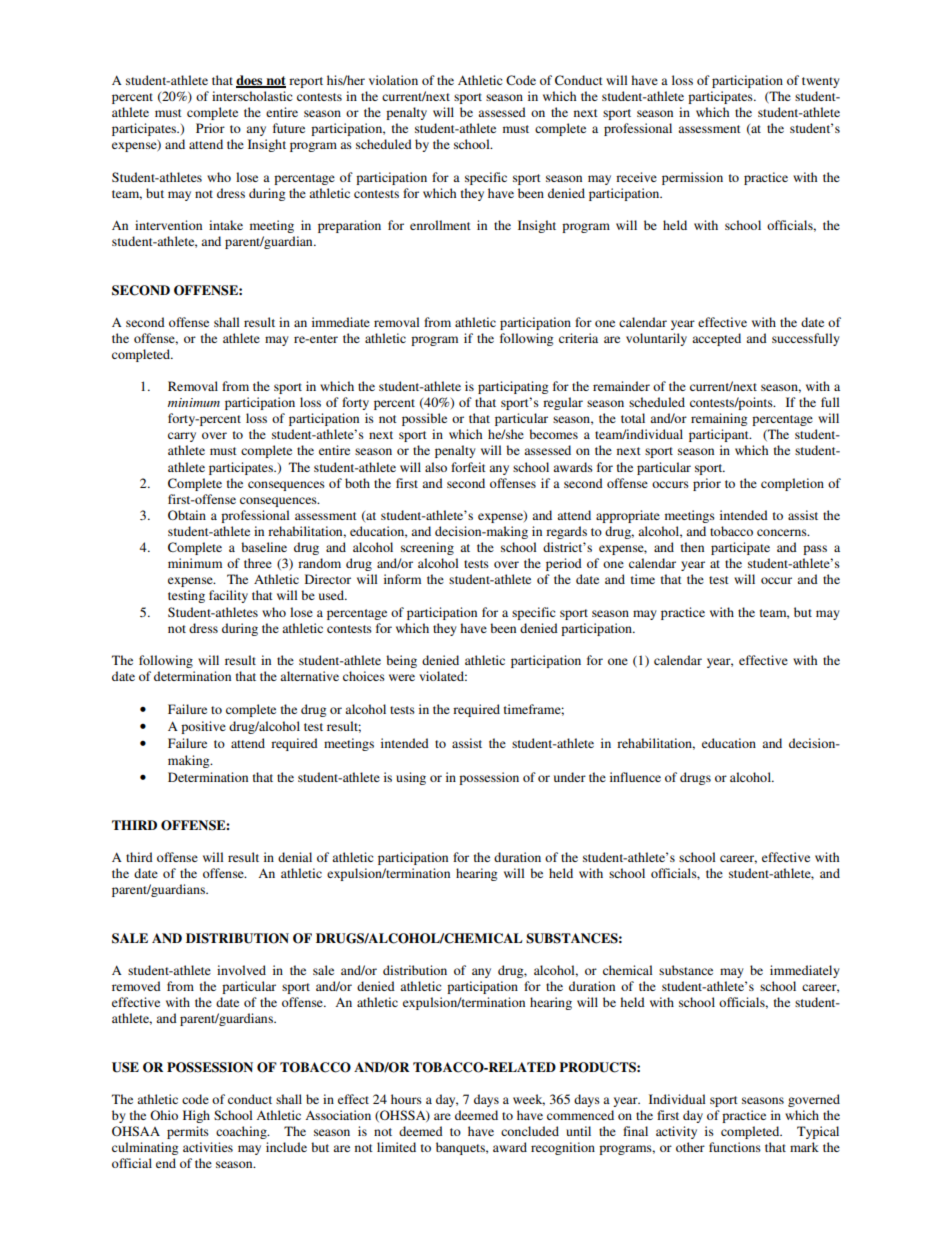 The width and height of the page is (952, 1233). What do you see at coordinates (196, 1116) in the page?
I see `High` at bounding box center [196, 1116].
